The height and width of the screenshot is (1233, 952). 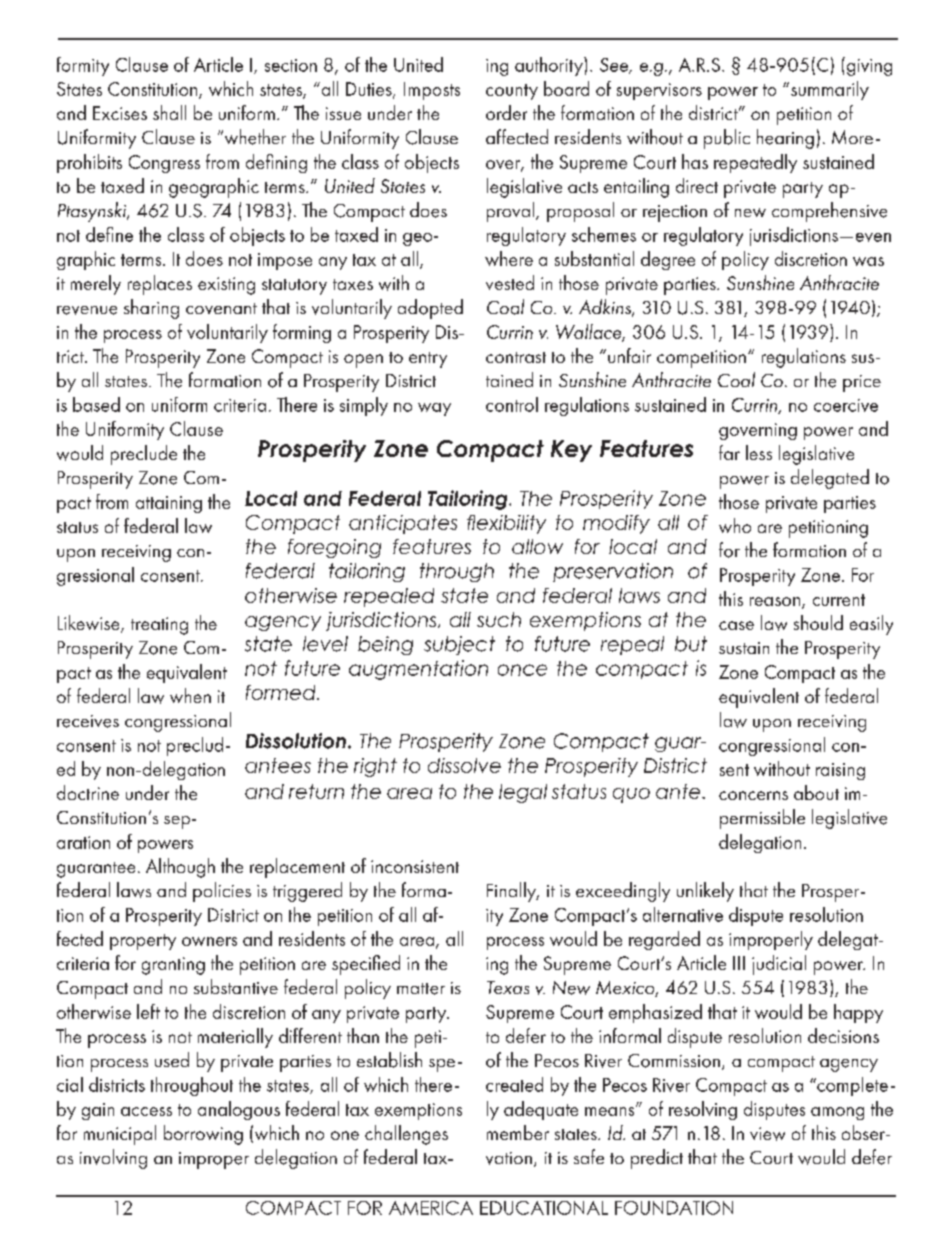 I want to click on case, so click(x=736, y=625).
